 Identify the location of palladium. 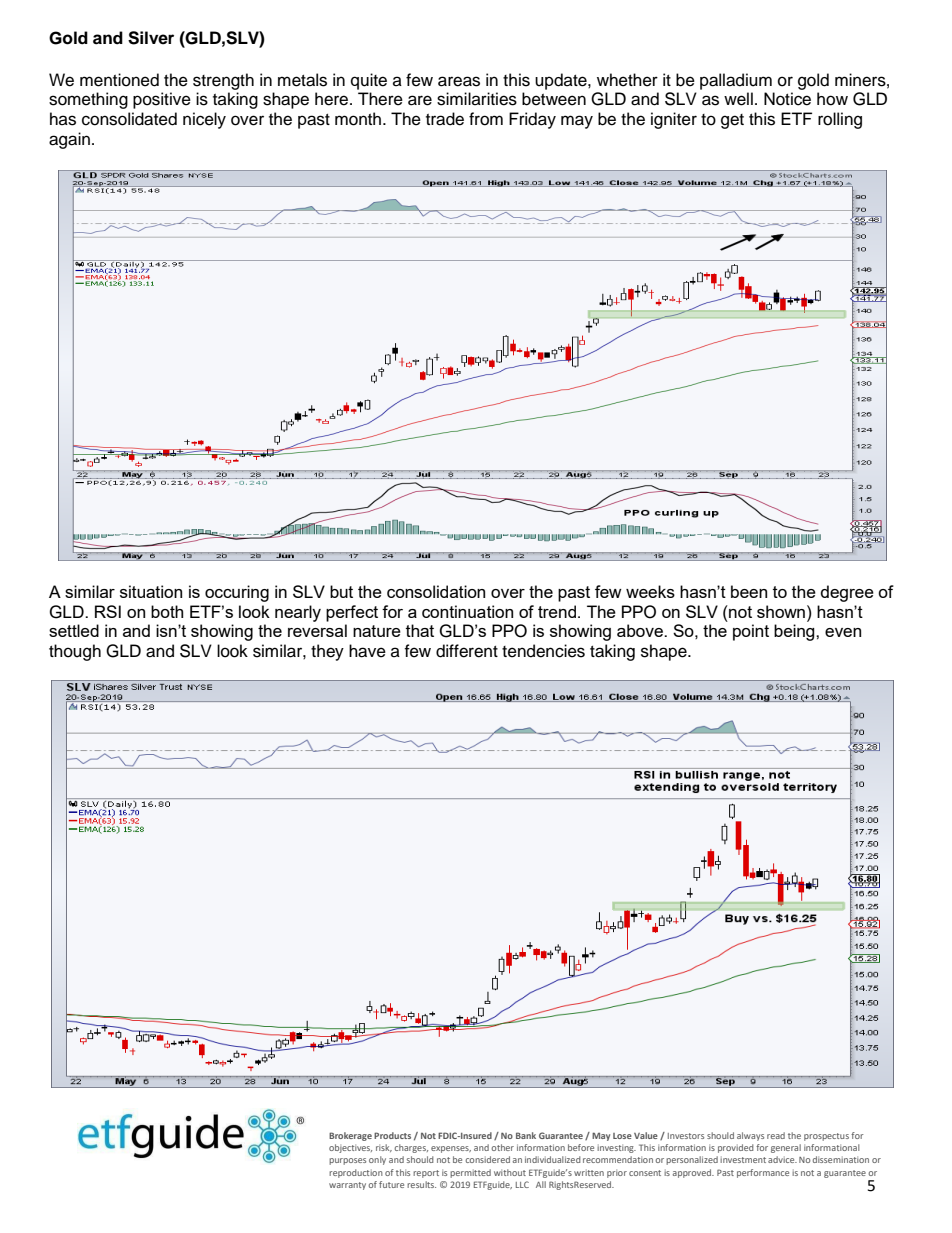
(736, 81).
